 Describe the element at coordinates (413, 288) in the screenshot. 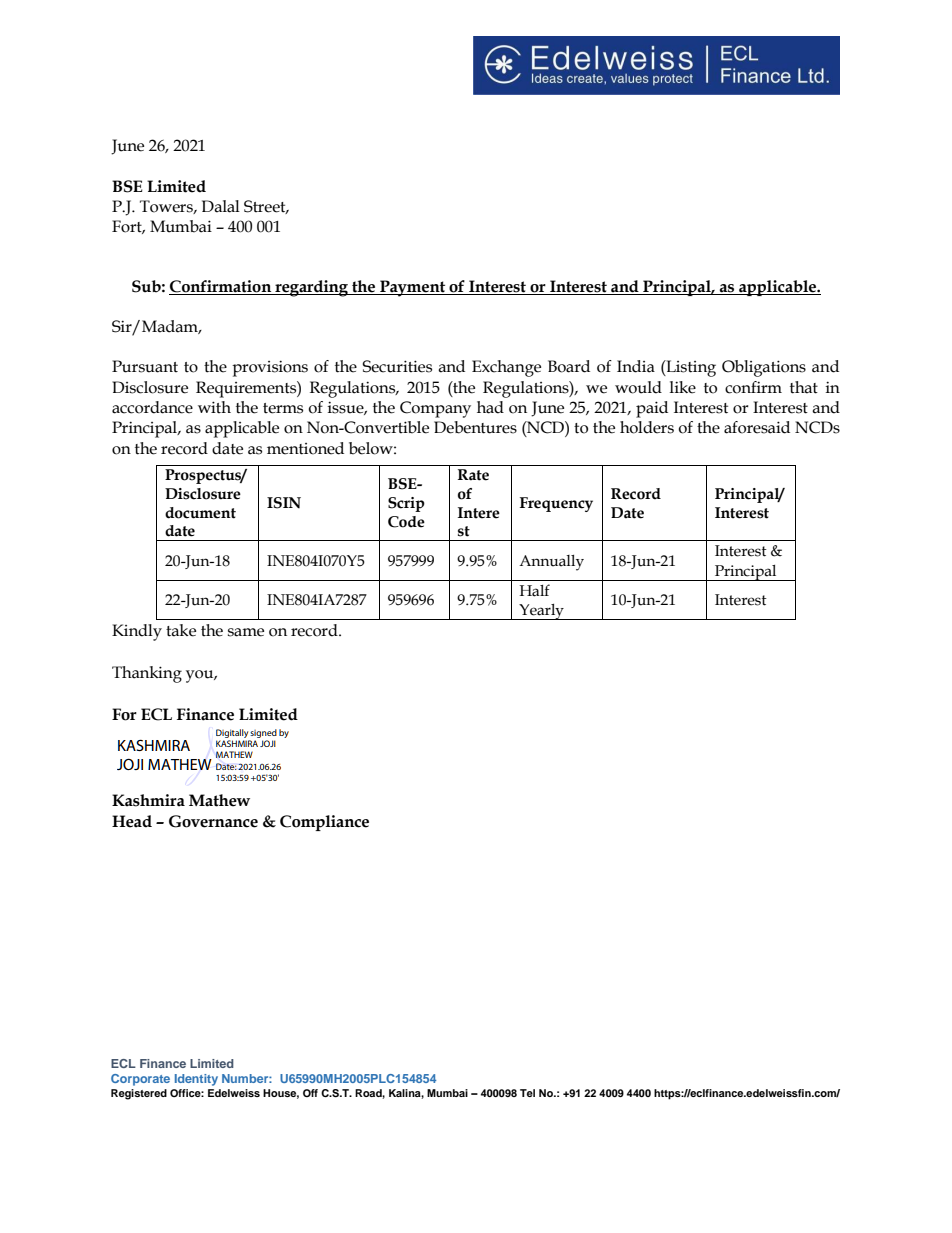

I see `Payment` at that location.
